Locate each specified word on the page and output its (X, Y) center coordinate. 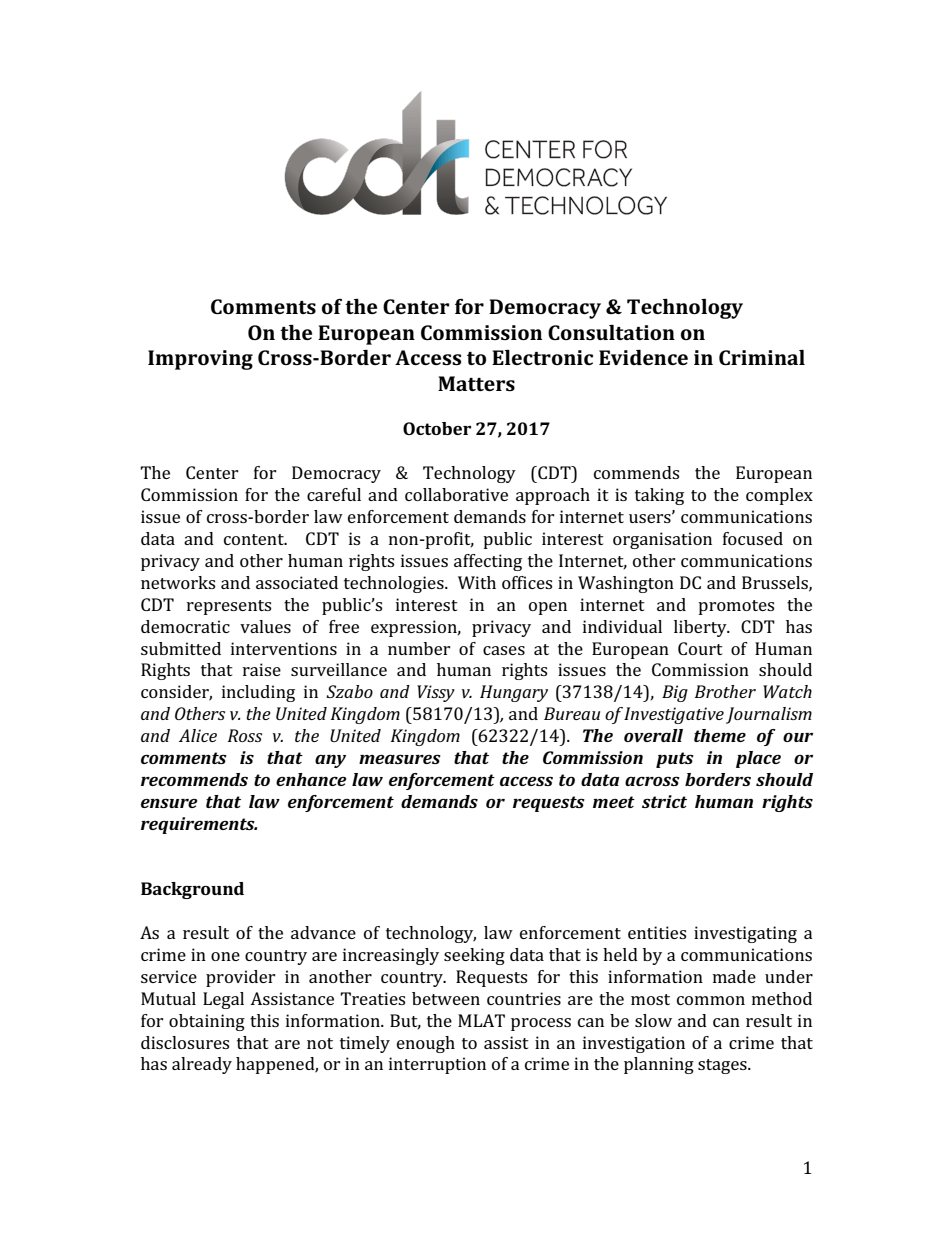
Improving (200, 360)
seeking (474, 956)
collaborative (456, 494)
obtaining (207, 1022)
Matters (476, 383)
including (258, 693)
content (255, 539)
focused (753, 538)
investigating (745, 934)
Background (192, 890)
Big (675, 693)
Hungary (514, 693)
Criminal (762, 357)
